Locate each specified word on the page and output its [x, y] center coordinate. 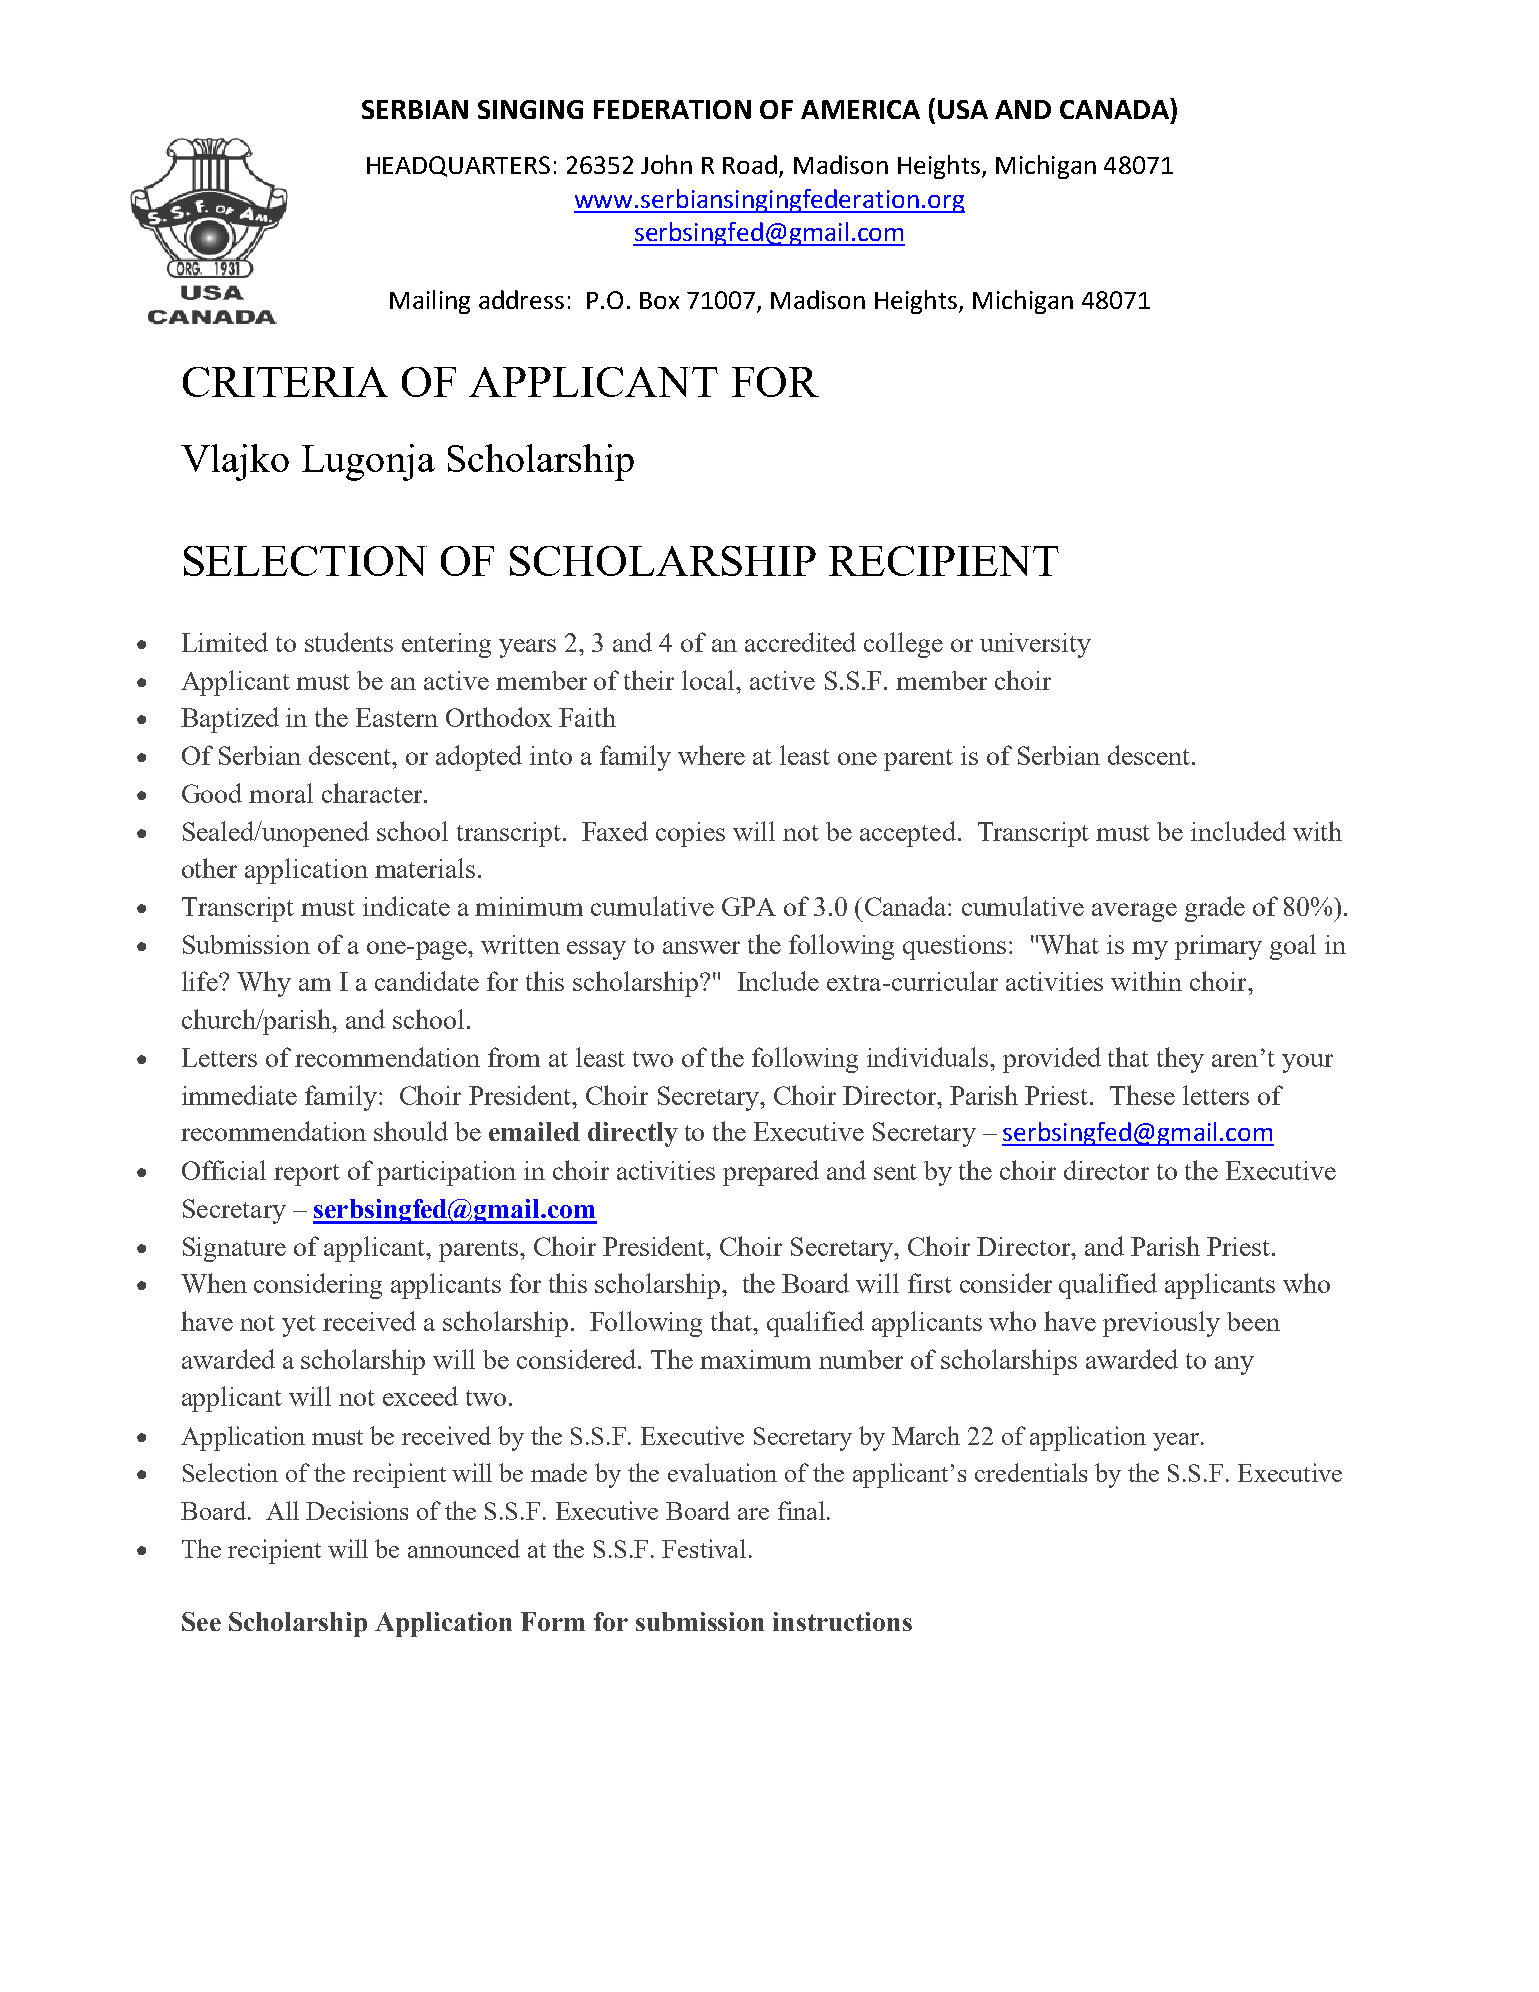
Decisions [357, 1510]
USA [963, 109]
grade [1215, 909]
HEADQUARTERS [458, 166]
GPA [749, 906]
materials [425, 868]
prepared [771, 1173]
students [349, 642]
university [1035, 645]
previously [1161, 1324]
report [307, 1175]
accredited [800, 642]
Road [750, 164]
